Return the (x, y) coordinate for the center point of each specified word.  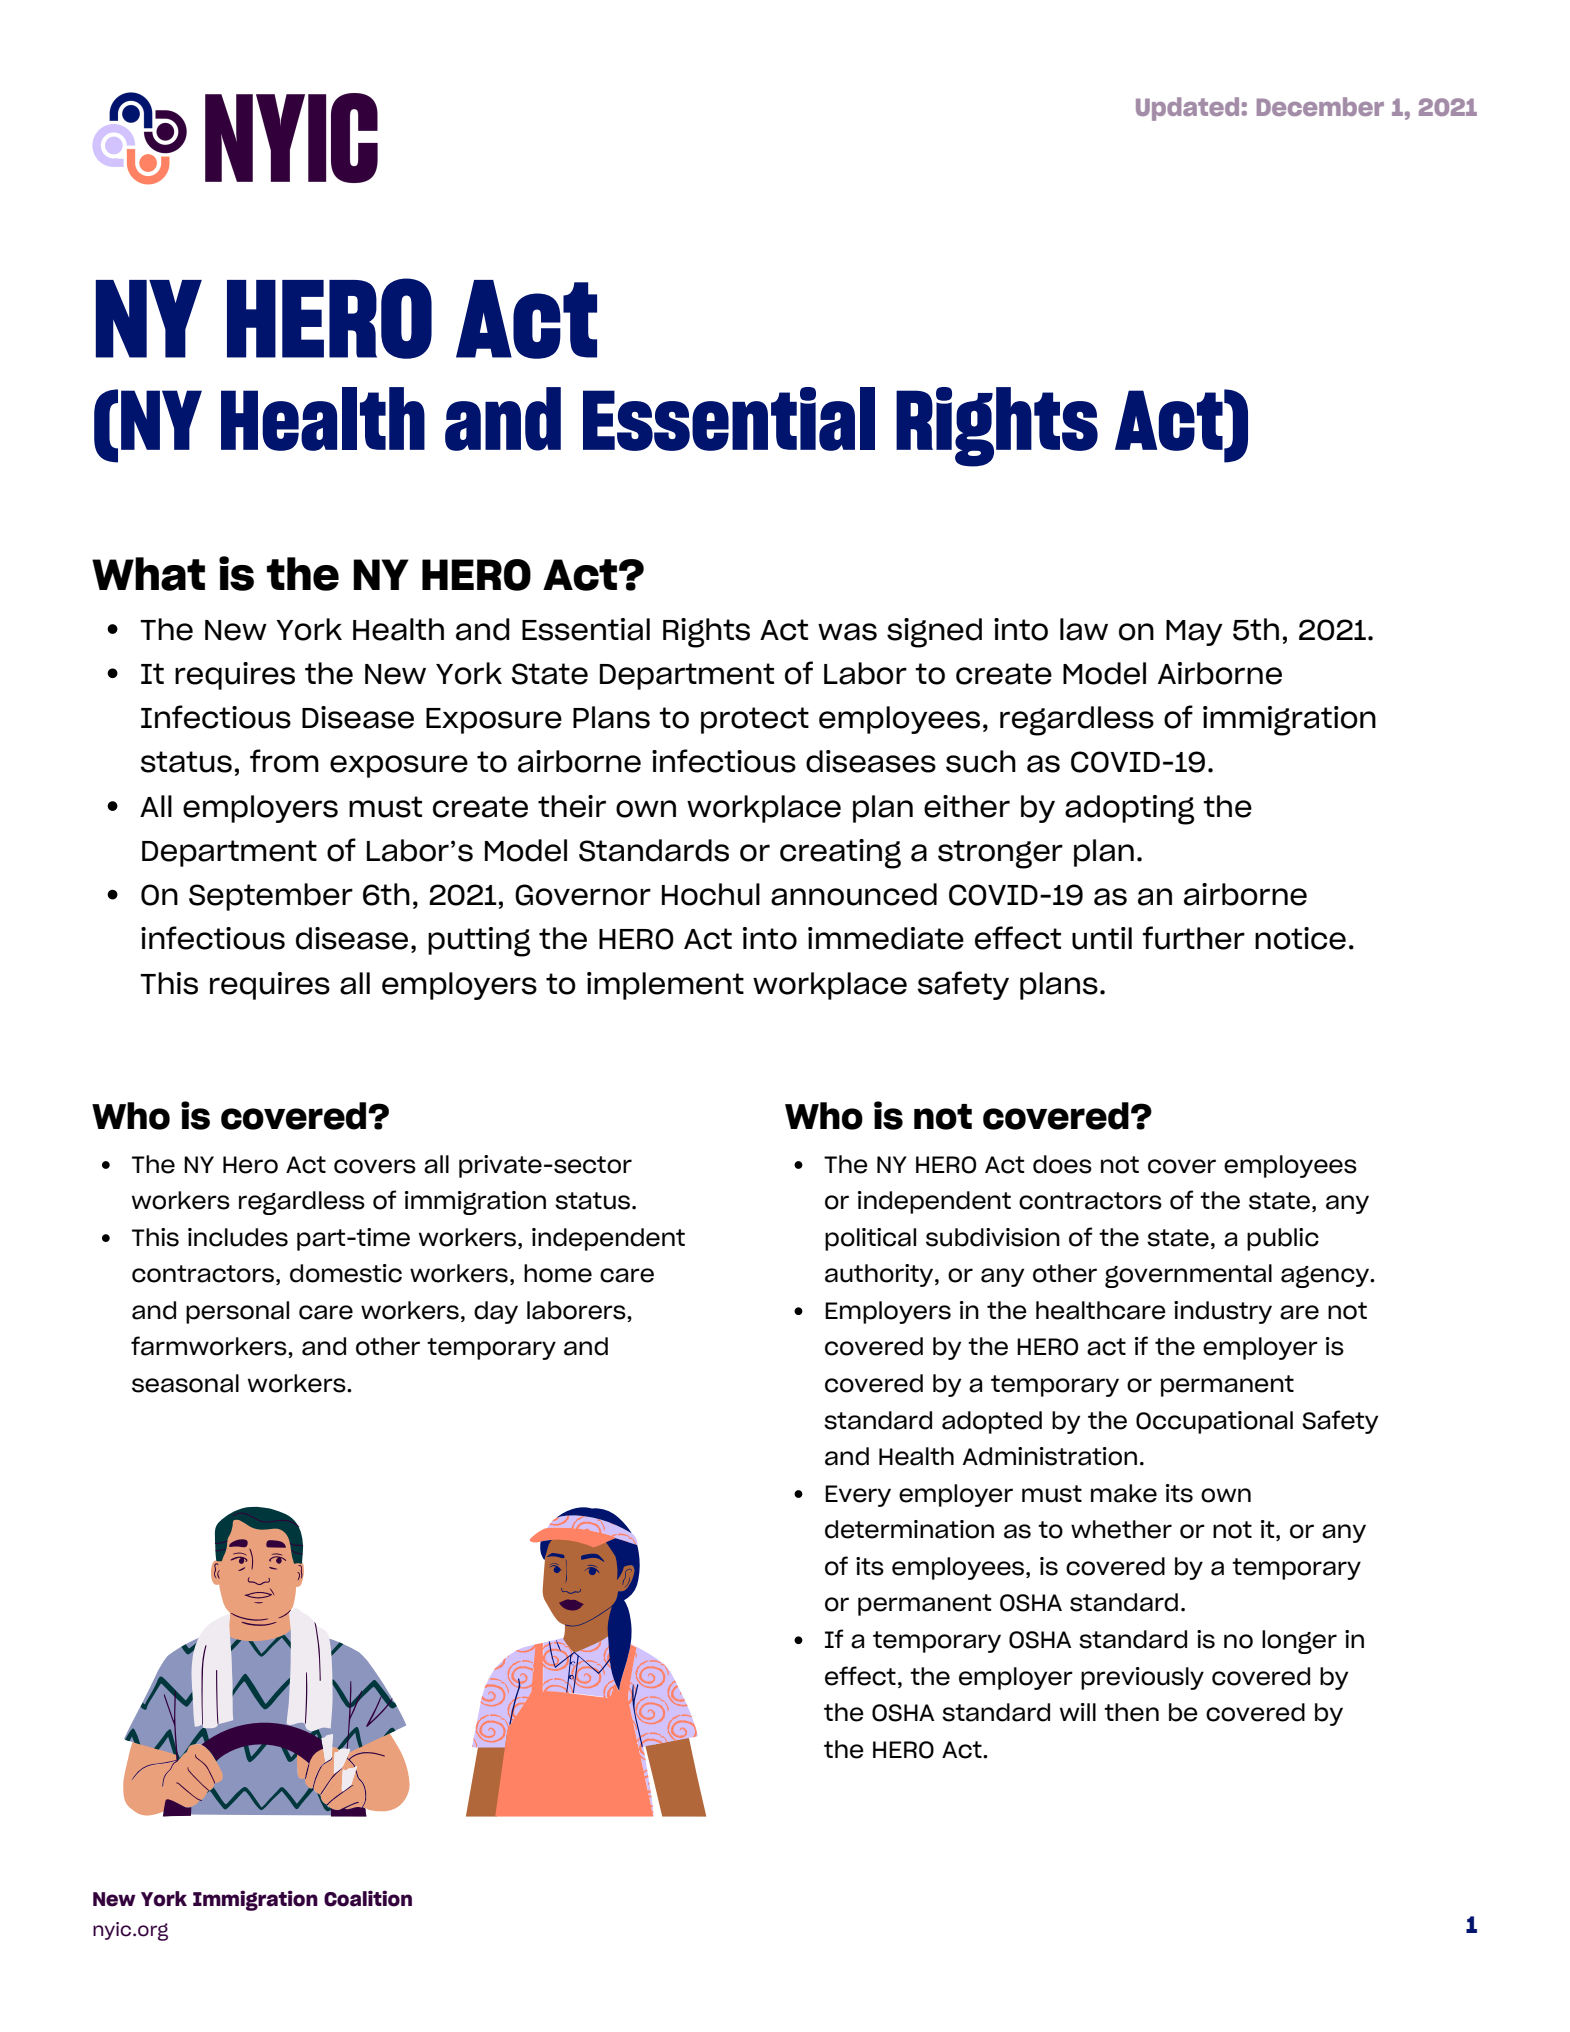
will (1078, 1712)
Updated (1187, 109)
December (1320, 106)
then (1131, 1712)
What (148, 574)
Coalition (368, 1898)
